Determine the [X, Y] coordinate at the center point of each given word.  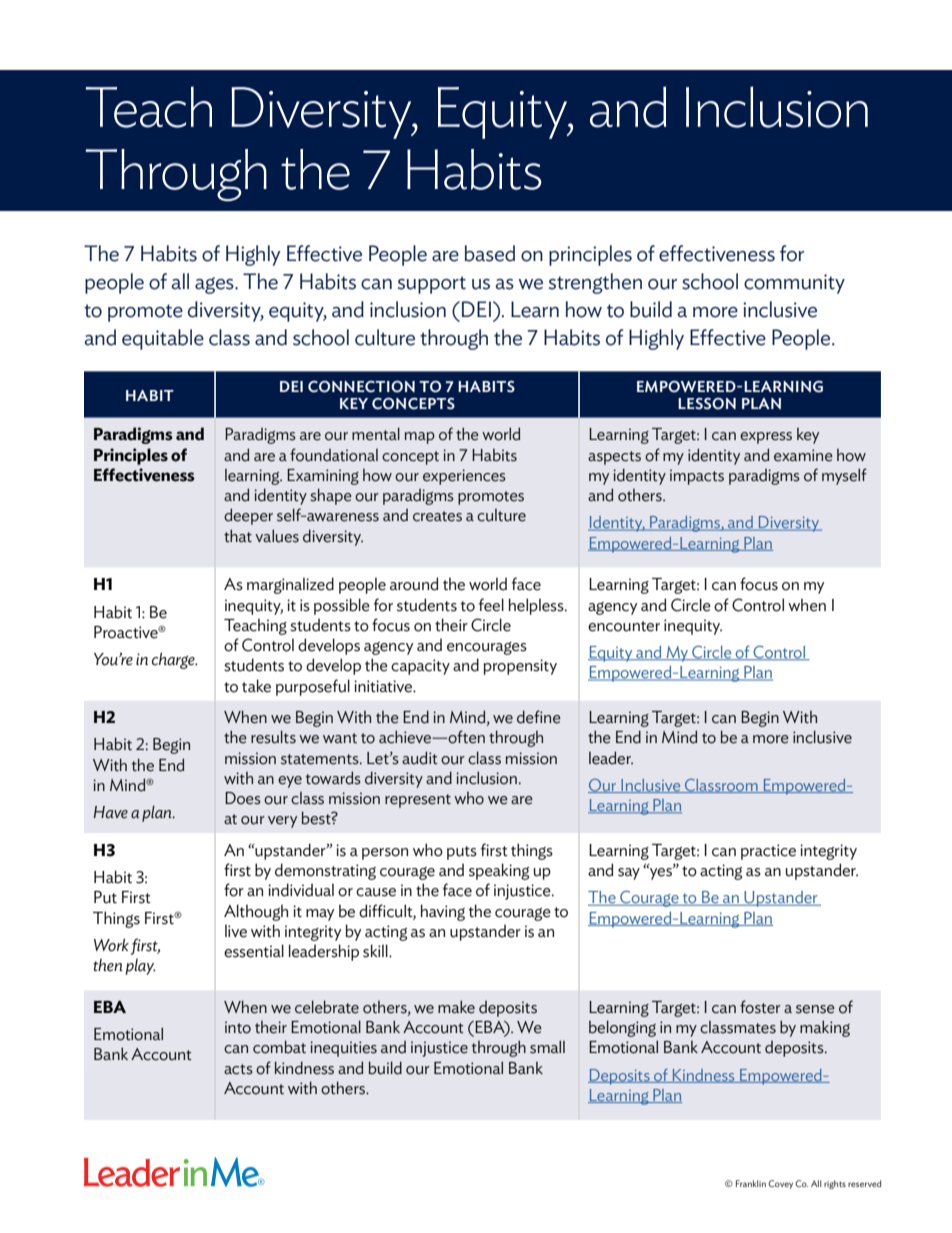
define [539, 717]
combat [279, 1047]
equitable [163, 339]
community [794, 284]
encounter [624, 626]
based [490, 253]
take [256, 686]
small [547, 1047]
